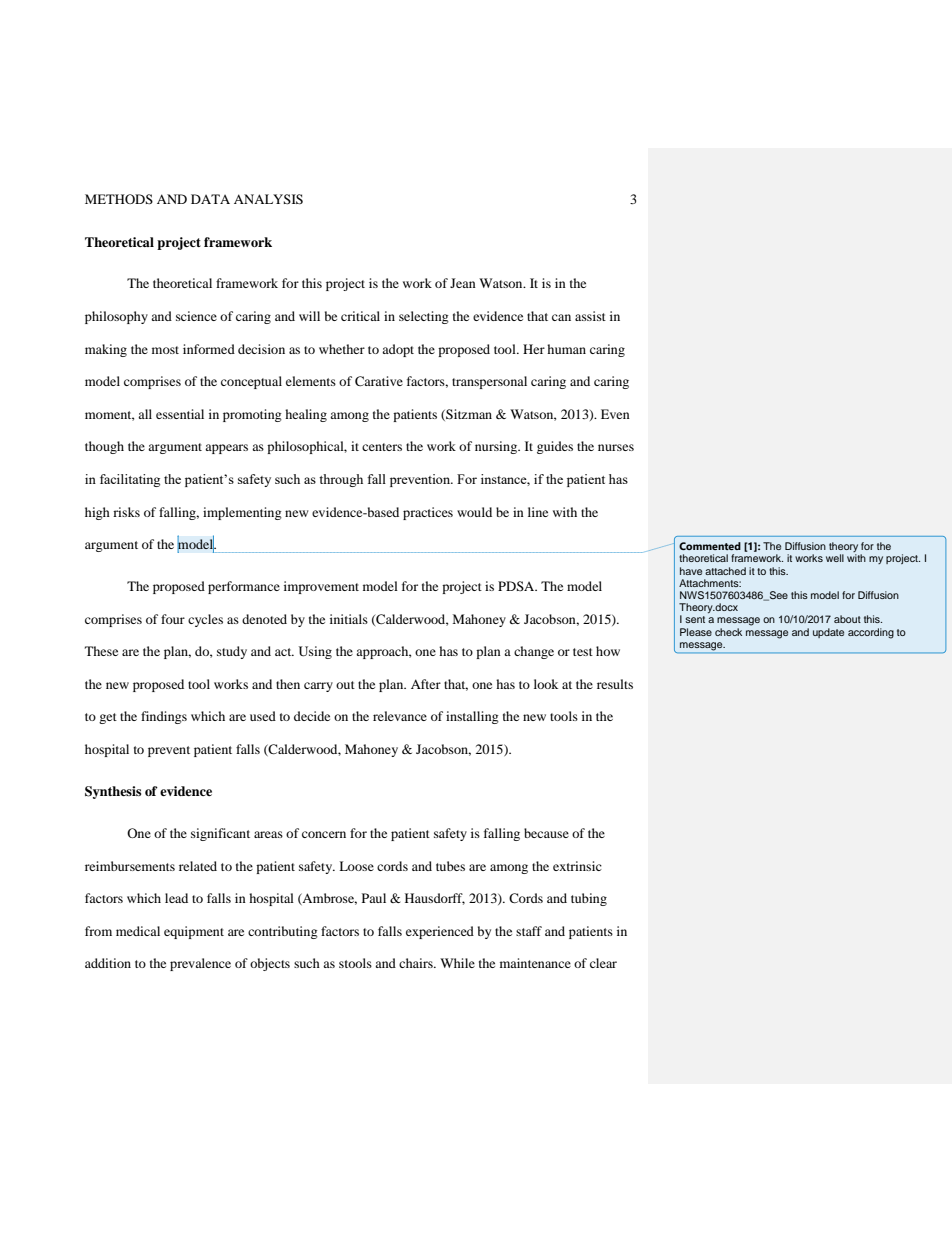  Describe the element at coordinates (210, 199) in the screenshot. I see `DATA` at that location.
